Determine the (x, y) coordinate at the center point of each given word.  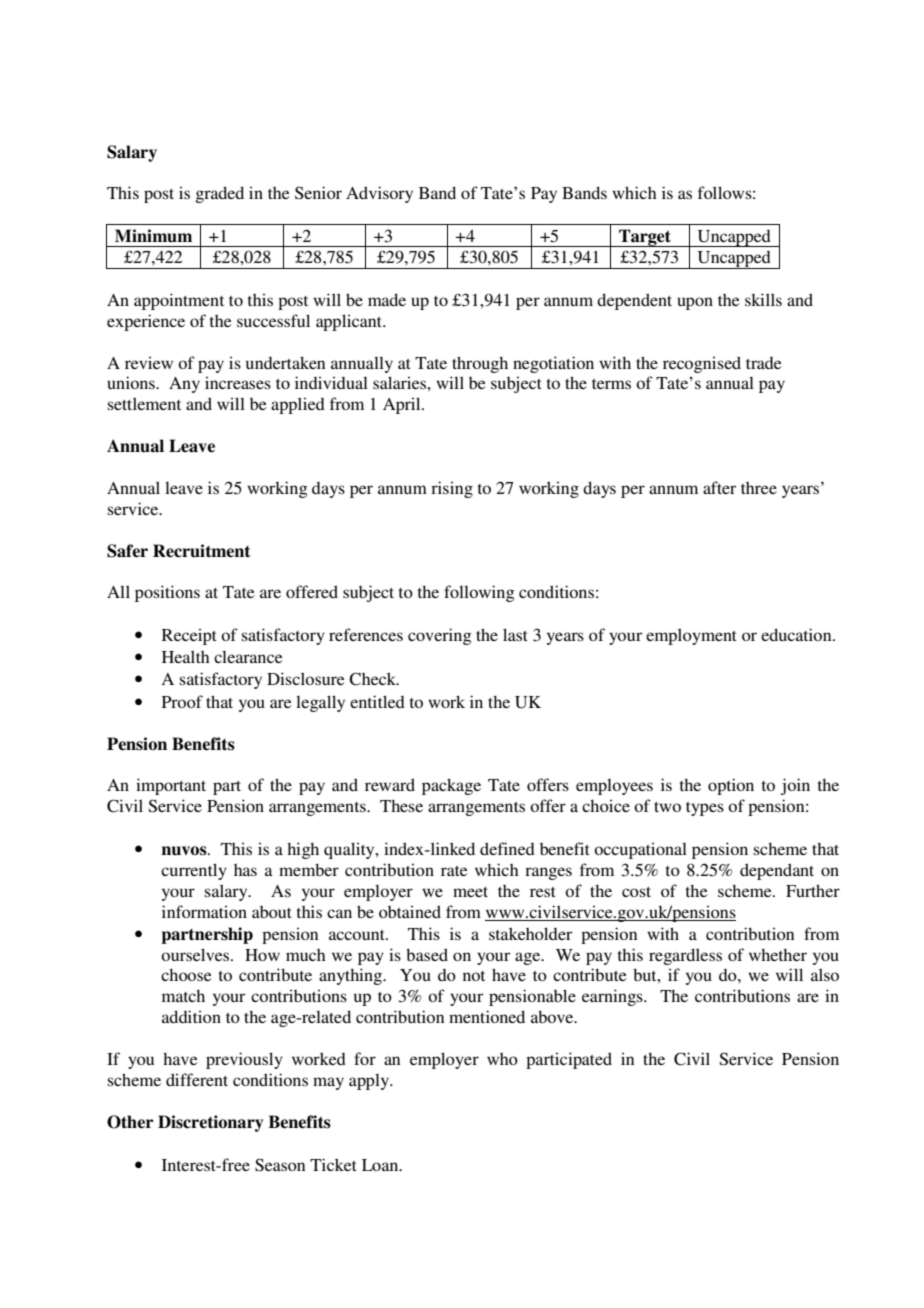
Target (645, 238)
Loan (381, 1165)
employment (691, 636)
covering (440, 636)
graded (220, 194)
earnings (613, 997)
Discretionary (210, 1123)
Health (186, 656)
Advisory (379, 194)
